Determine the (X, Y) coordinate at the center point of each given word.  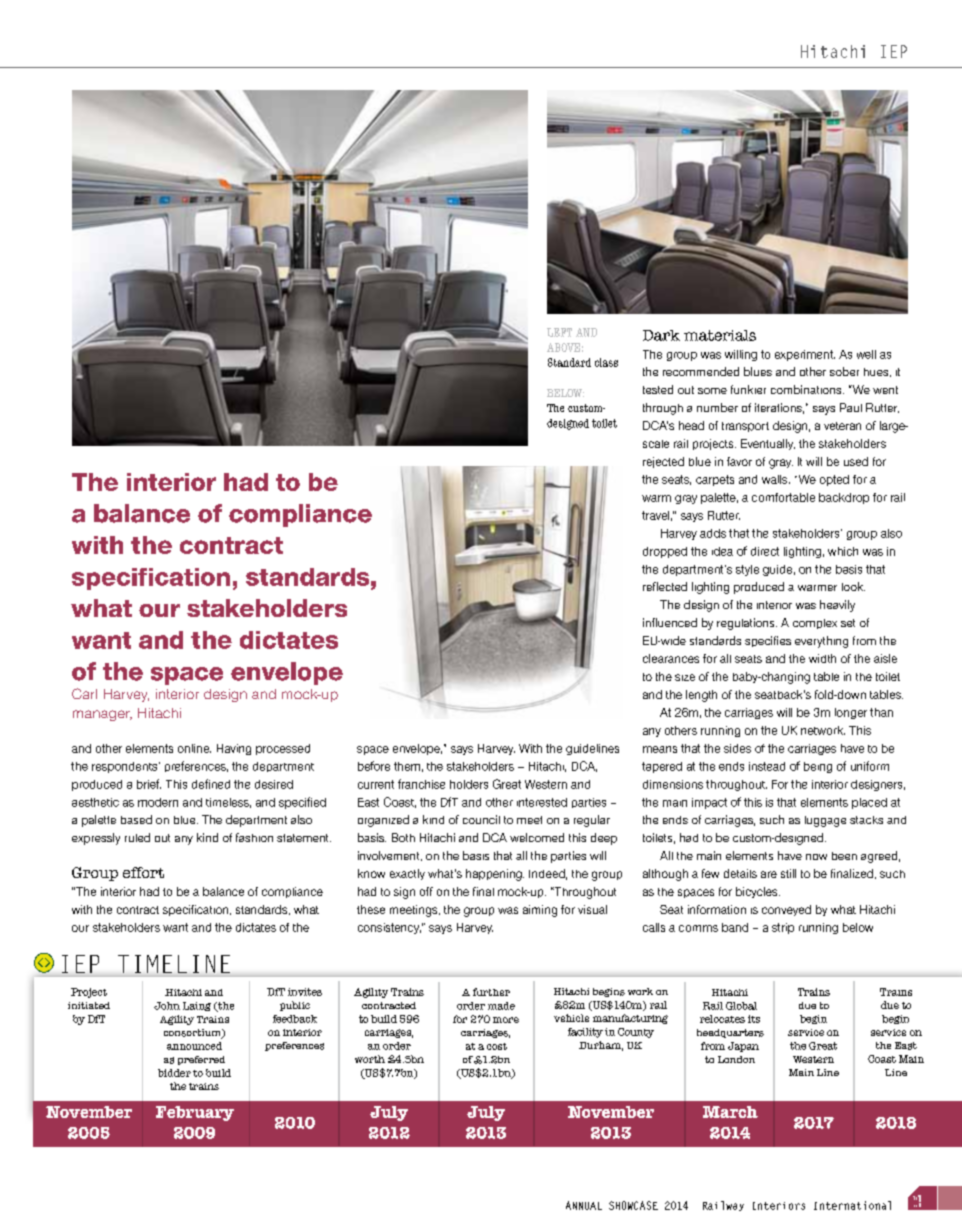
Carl (84, 693)
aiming (540, 911)
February (195, 1113)
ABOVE (563, 347)
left (559, 332)
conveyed (786, 910)
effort (143, 872)
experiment (805, 355)
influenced (670, 622)
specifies (768, 641)
